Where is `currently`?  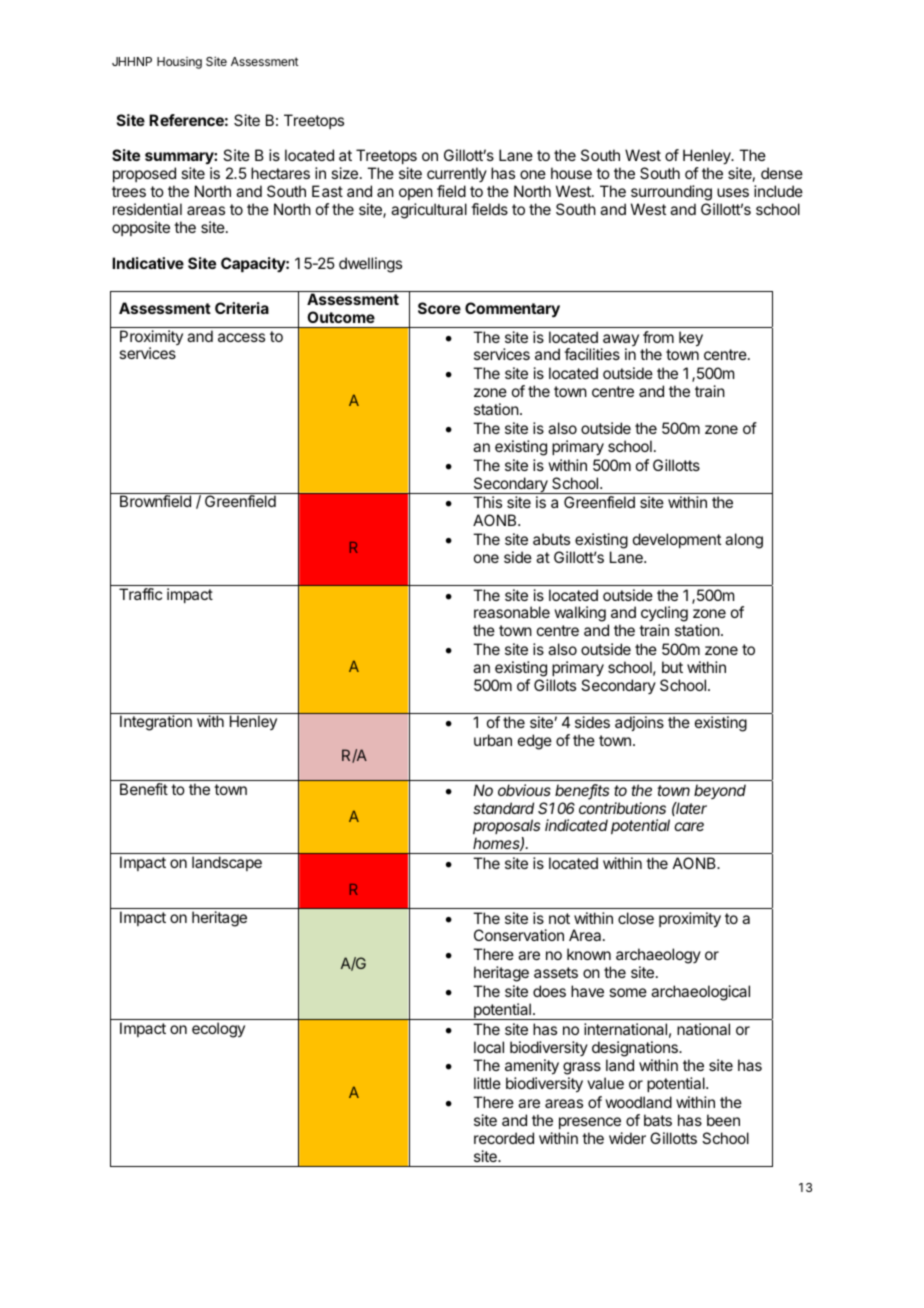 currently is located at coordinates (457, 176).
